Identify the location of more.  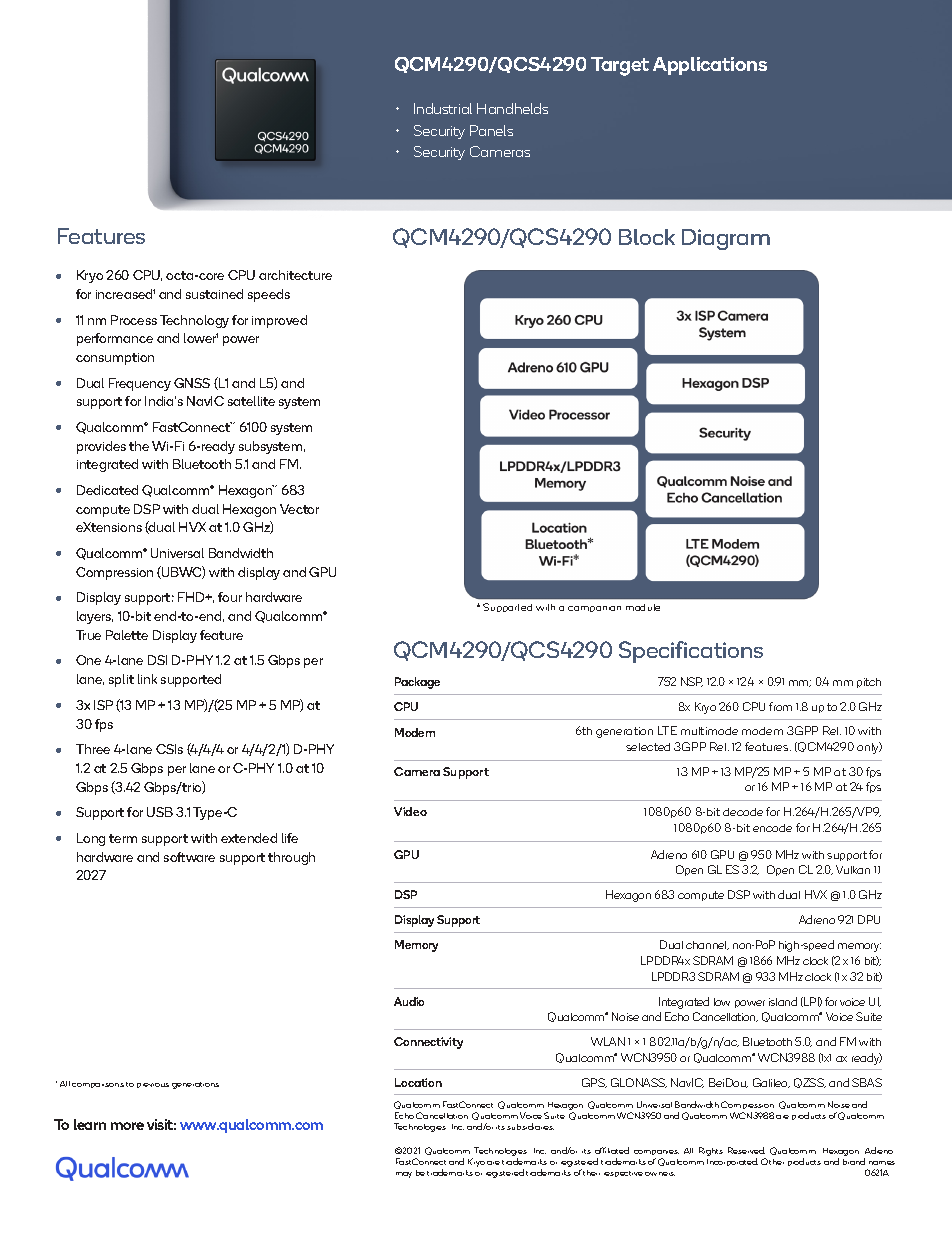
(127, 1126).
